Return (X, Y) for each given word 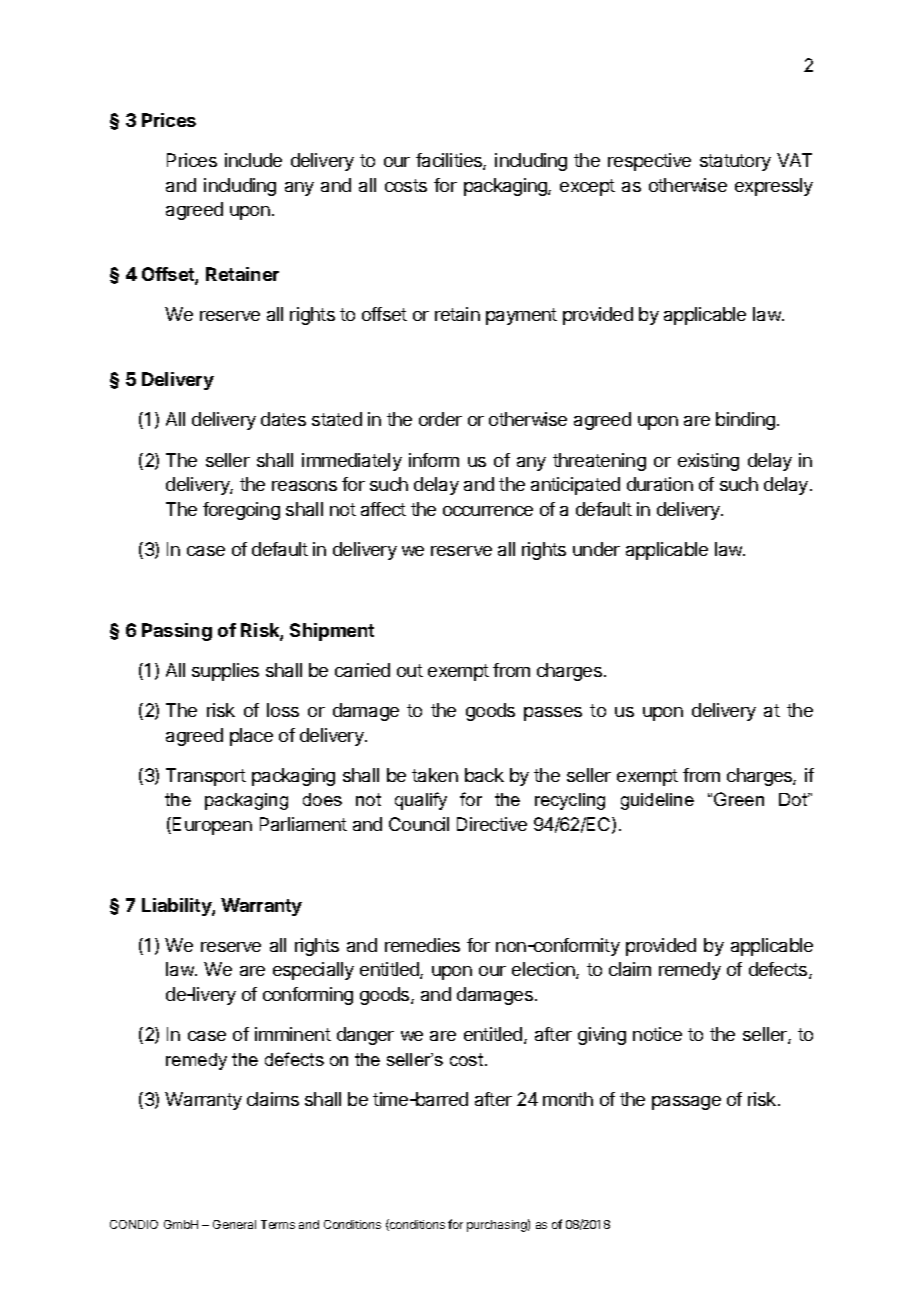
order (440, 419)
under (596, 549)
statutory (735, 162)
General (234, 1224)
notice (657, 1034)
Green (739, 799)
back (484, 775)
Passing (177, 632)
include (253, 160)
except (587, 187)
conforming (308, 996)
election (544, 970)
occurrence (488, 511)
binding (745, 421)
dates (283, 419)
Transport (206, 777)
